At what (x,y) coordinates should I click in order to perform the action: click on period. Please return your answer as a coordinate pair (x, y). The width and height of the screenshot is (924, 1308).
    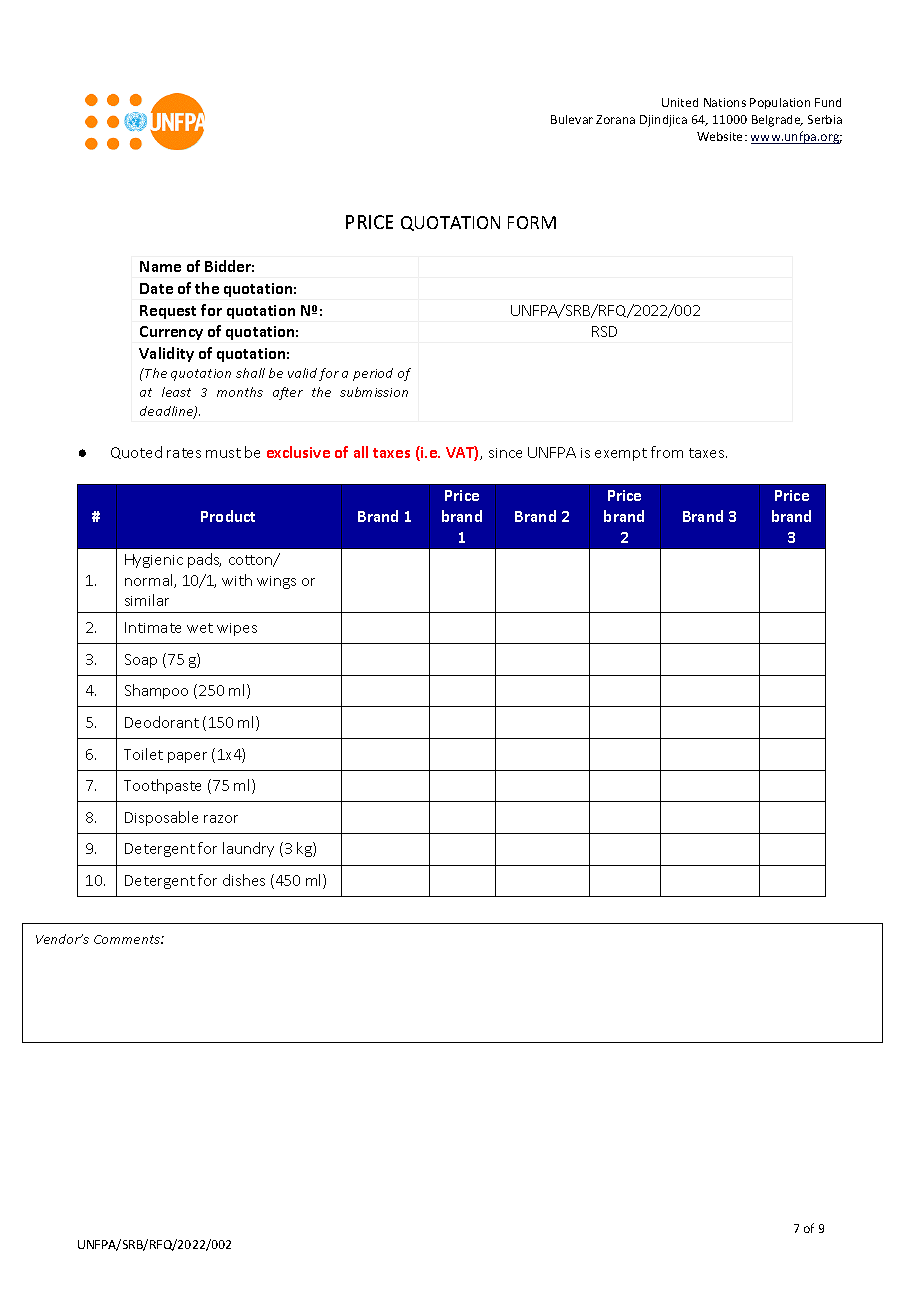
    Looking at the image, I should click on (373, 374).
